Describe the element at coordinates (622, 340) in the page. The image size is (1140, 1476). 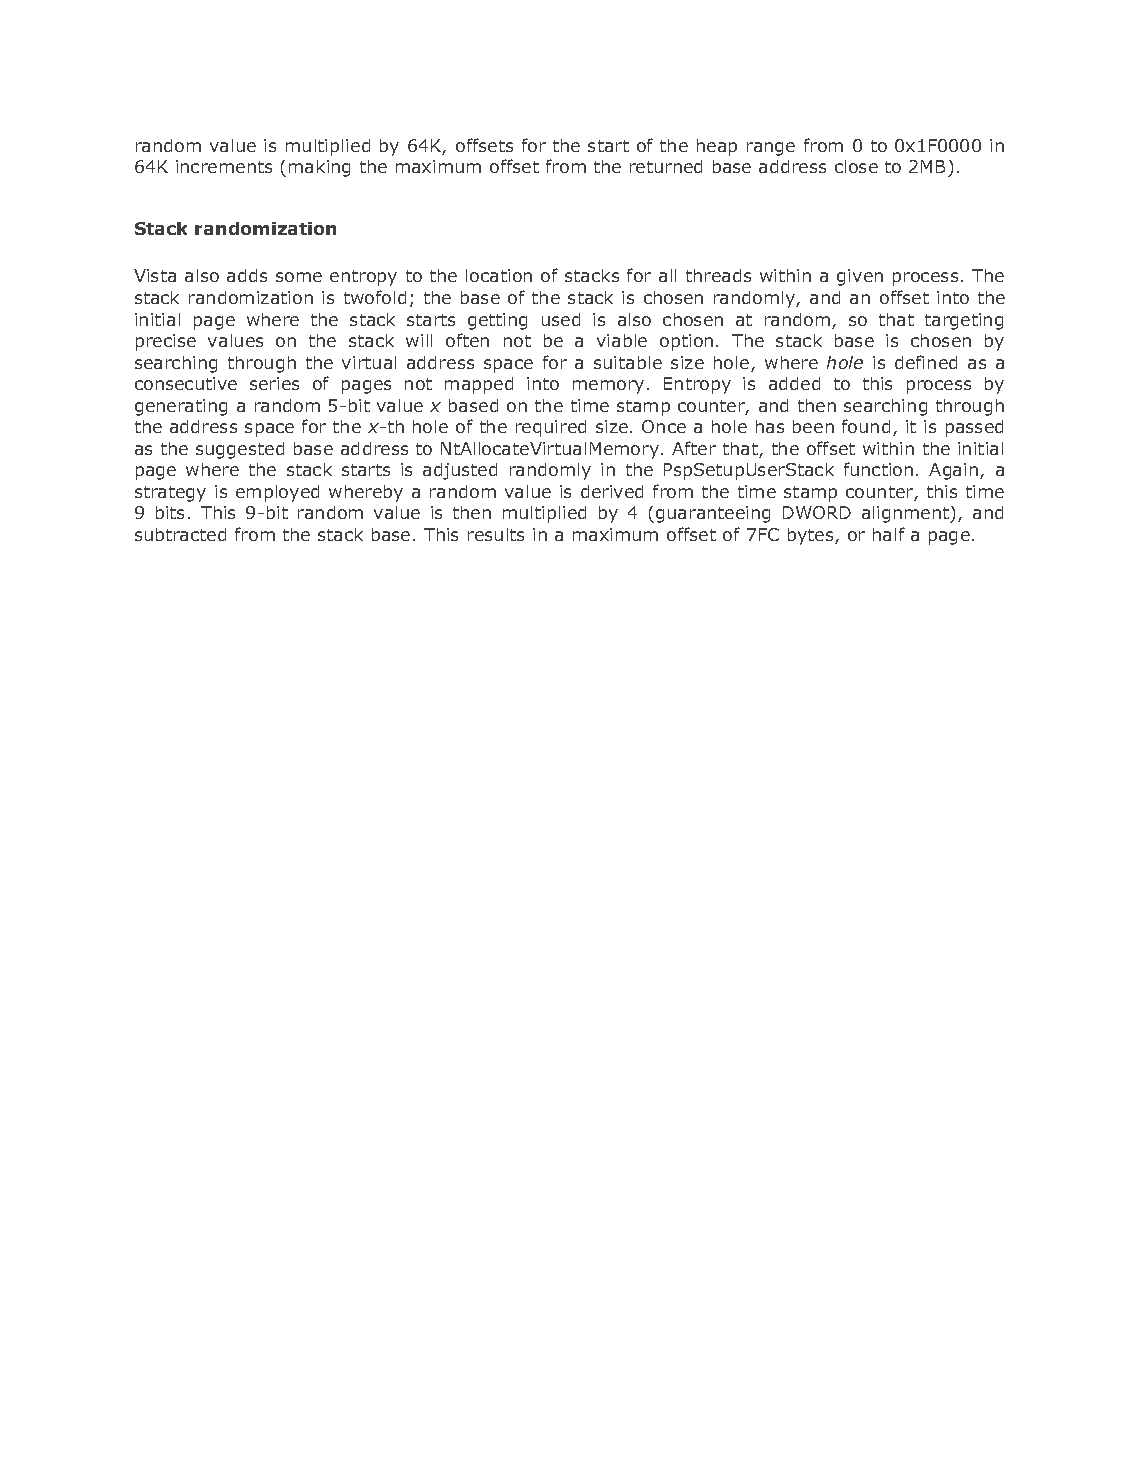
I see `viable` at that location.
